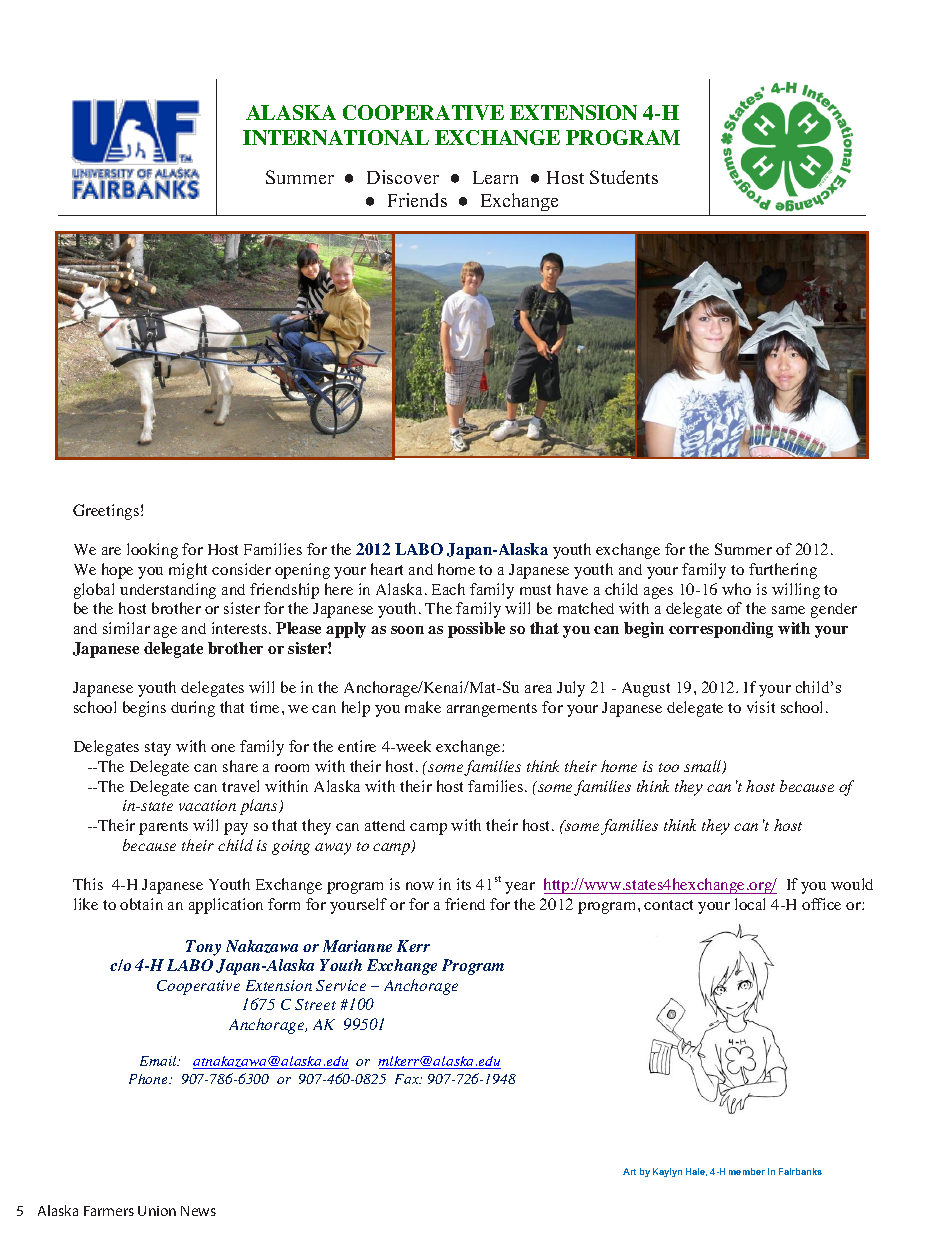  Describe the element at coordinates (736, 589) in the screenshot. I see `who` at that location.
